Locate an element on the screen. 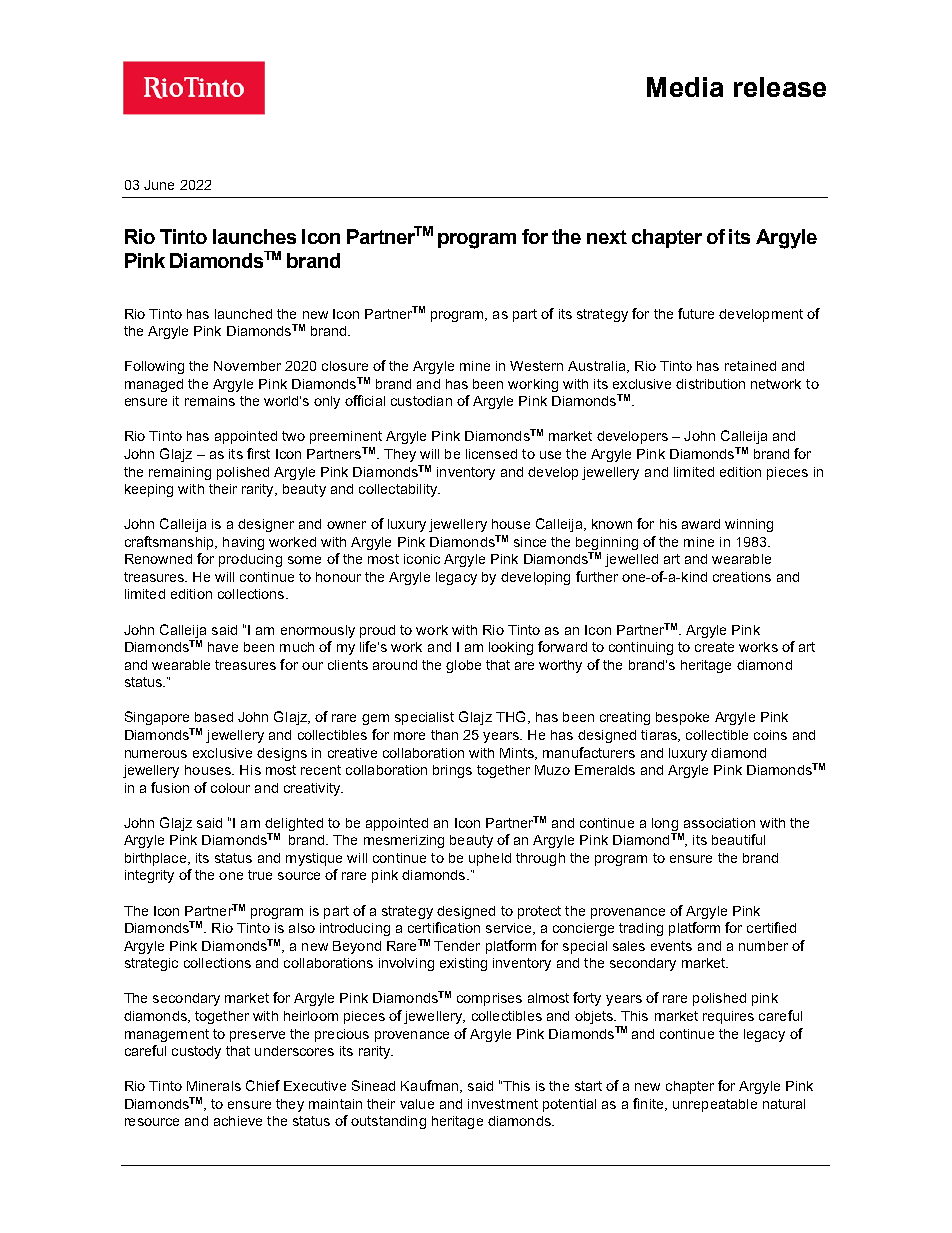 This screenshot has width=952, height=1233. next is located at coordinates (607, 237).
